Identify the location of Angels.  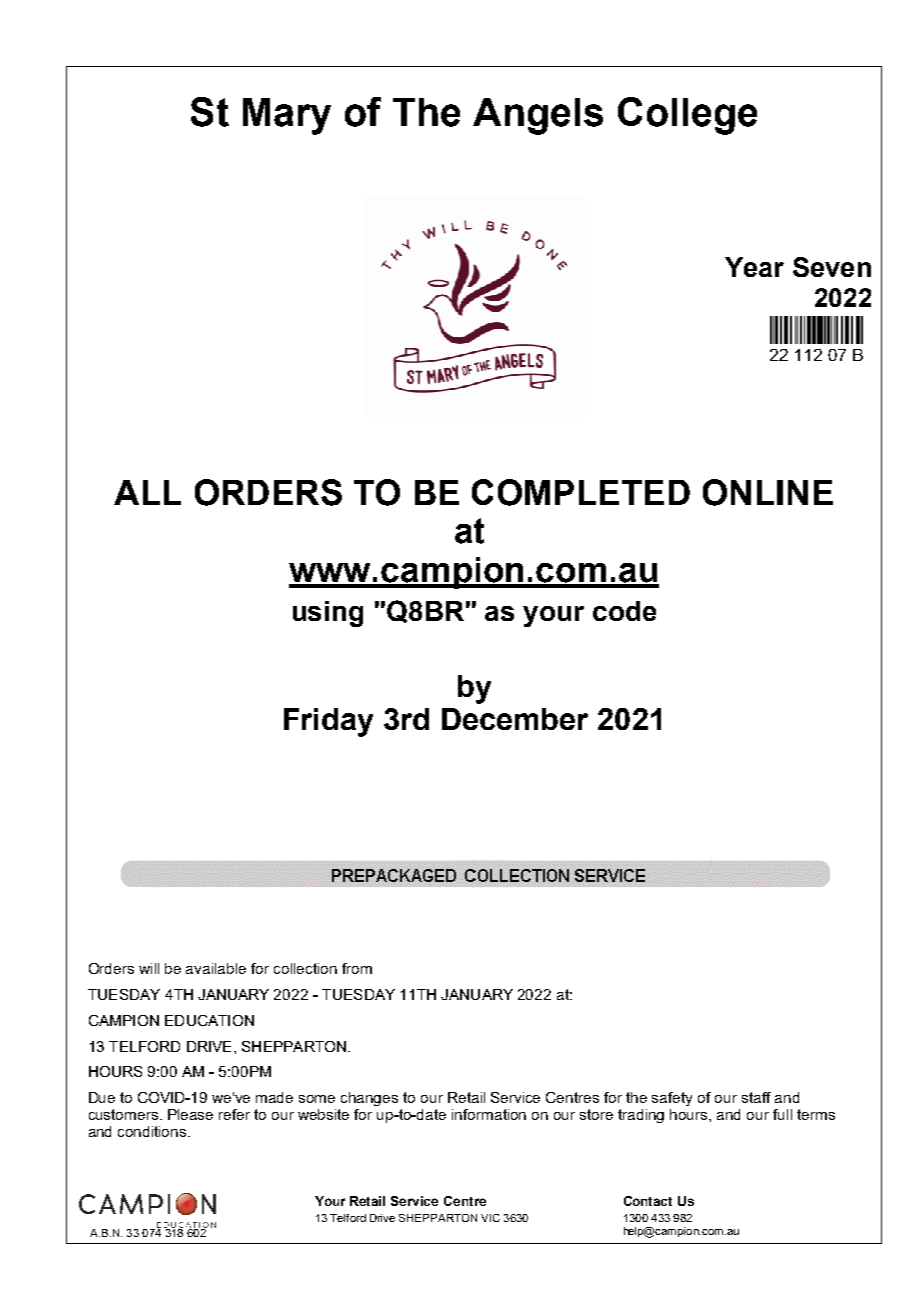
(538, 116).
